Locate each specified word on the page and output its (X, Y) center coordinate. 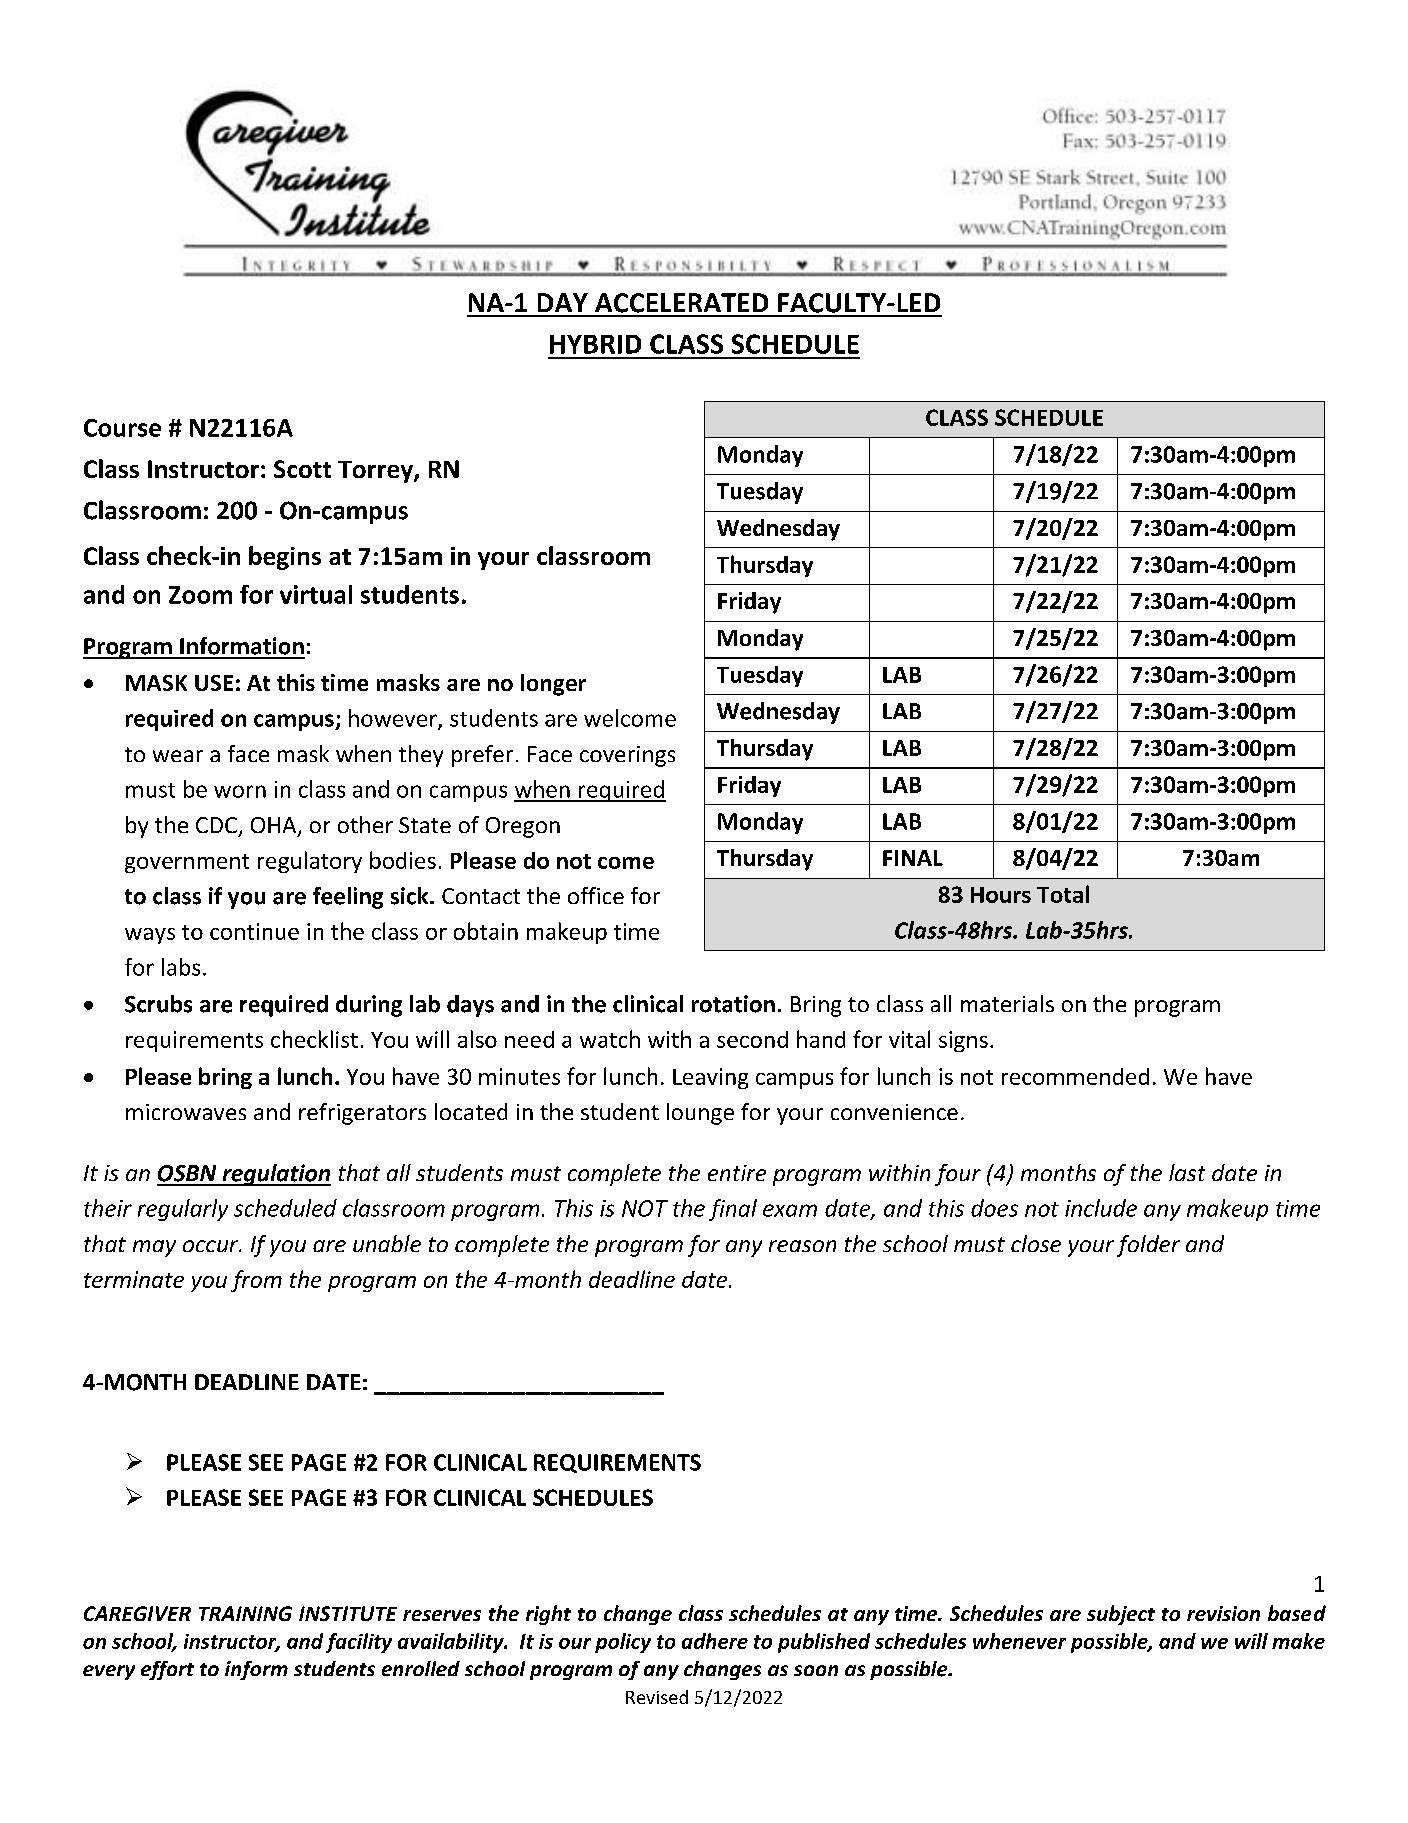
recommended (1075, 1076)
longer (553, 685)
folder (1148, 1246)
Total (1063, 894)
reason (802, 1246)
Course (122, 428)
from (256, 1281)
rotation (733, 1004)
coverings (627, 756)
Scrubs (158, 1004)
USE (214, 683)
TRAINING (245, 1613)
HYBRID (595, 344)
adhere (715, 1641)
